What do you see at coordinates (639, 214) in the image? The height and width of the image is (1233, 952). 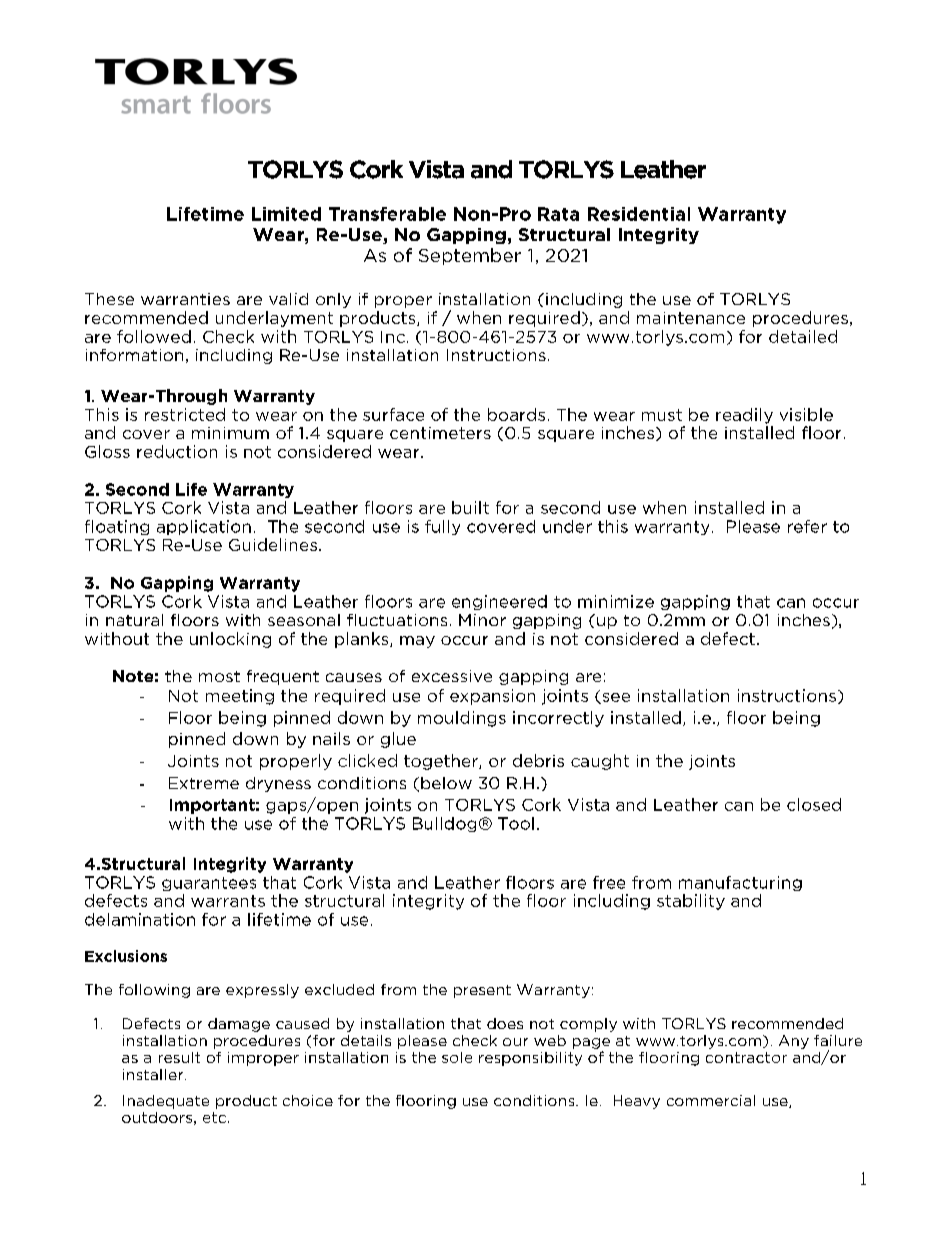 I see `Residential` at bounding box center [639, 214].
